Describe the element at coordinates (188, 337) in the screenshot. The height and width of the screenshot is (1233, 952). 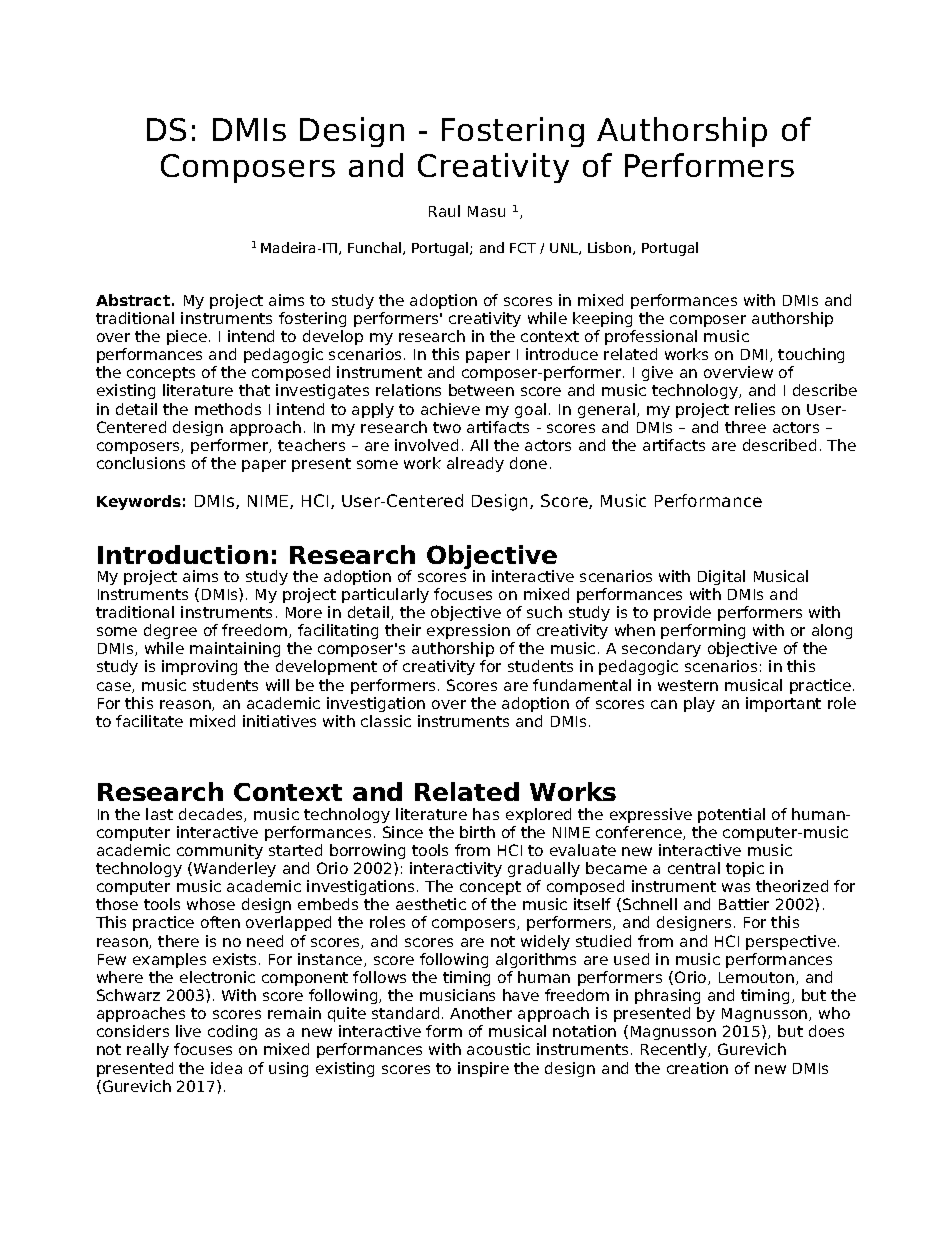
I see `piece` at that location.
